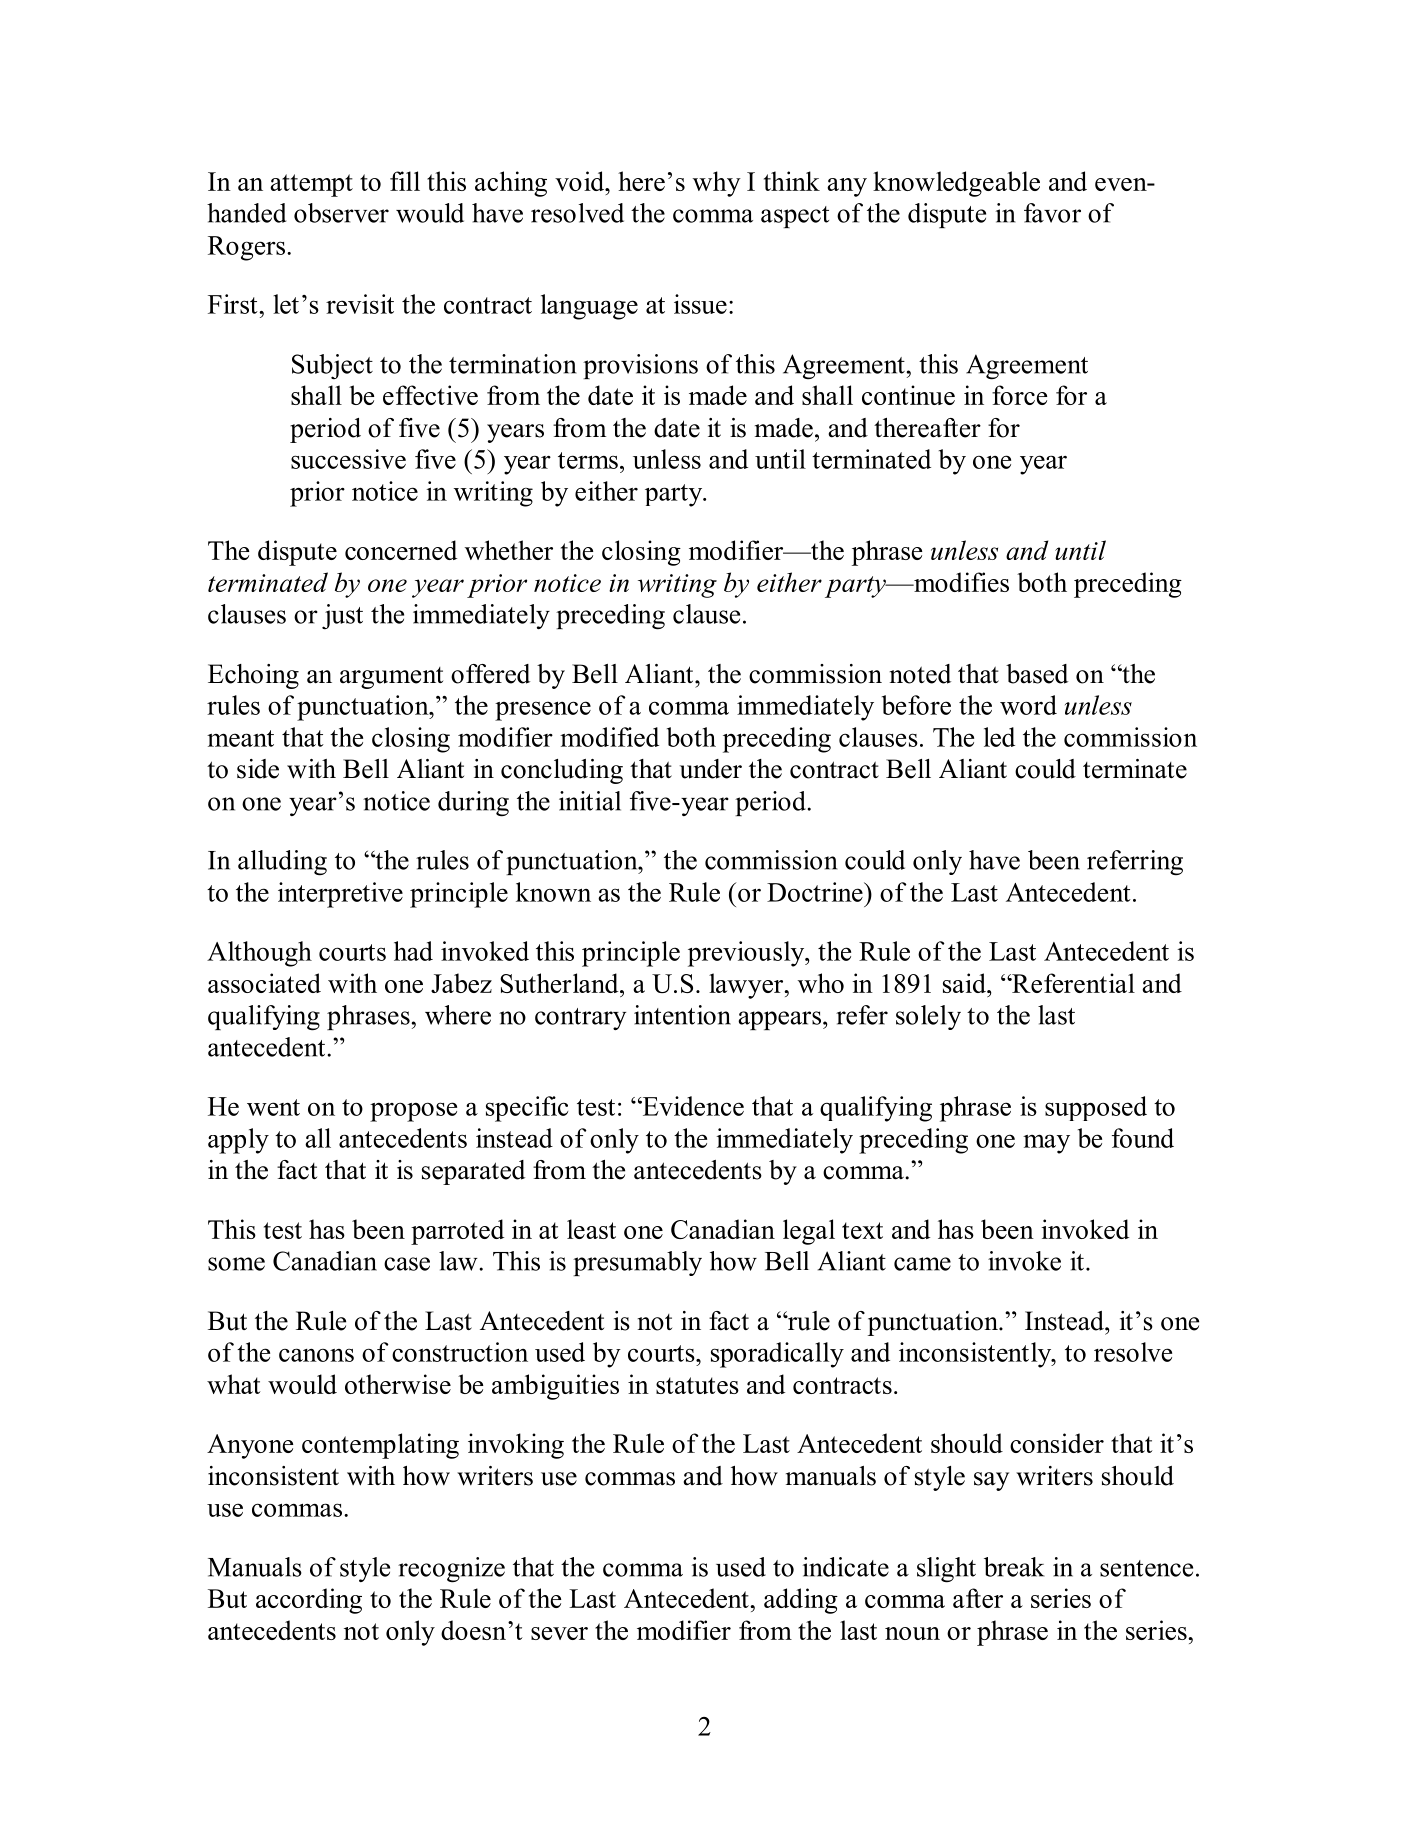 The width and height of the image is (1410, 1825). I want to click on canons, so click(316, 1355).
